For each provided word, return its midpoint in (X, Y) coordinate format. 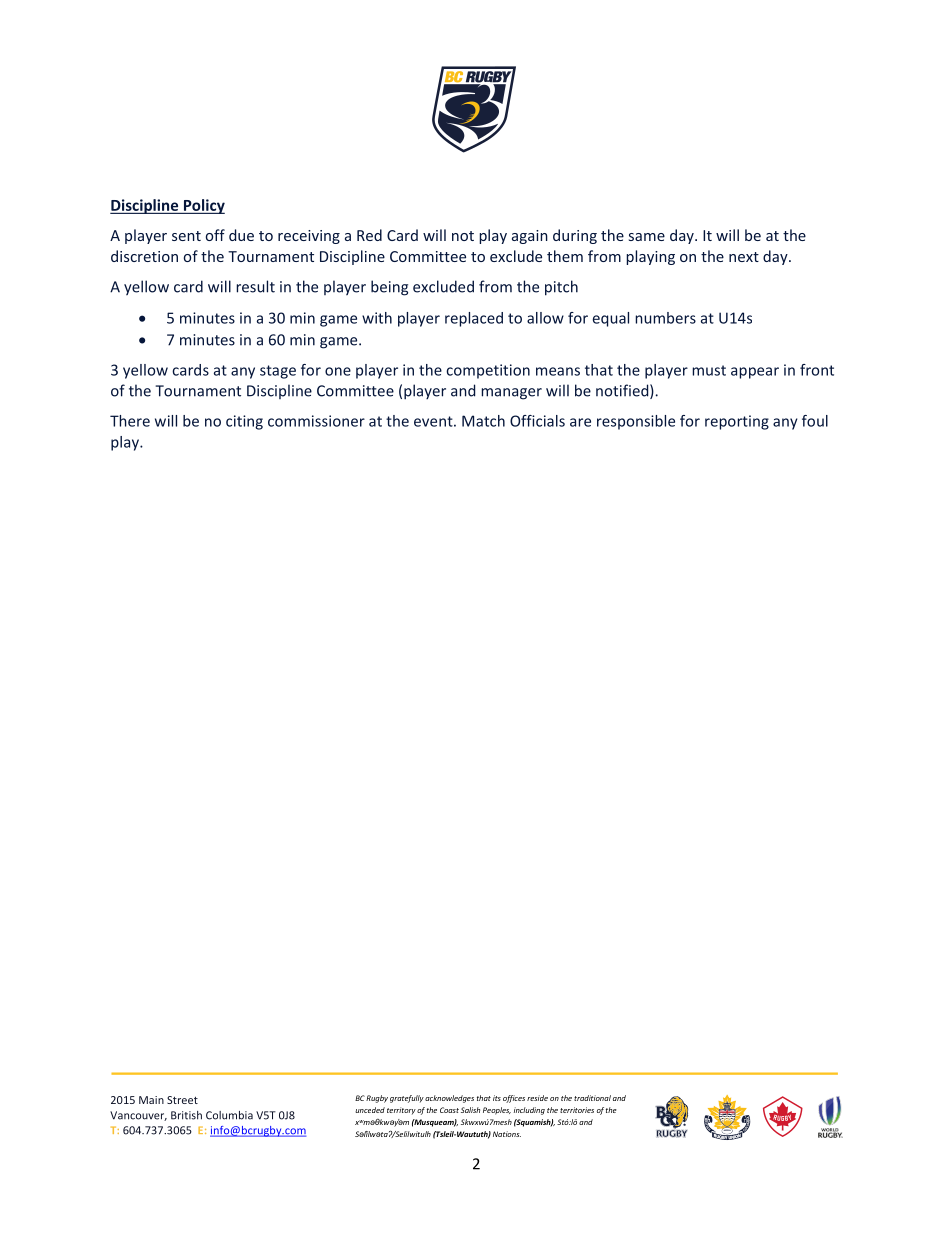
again (530, 237)
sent (186, 236)
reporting (737, 422)
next (744, 257)
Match (483, 421)
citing (244, 422)
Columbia (229, 1115)
